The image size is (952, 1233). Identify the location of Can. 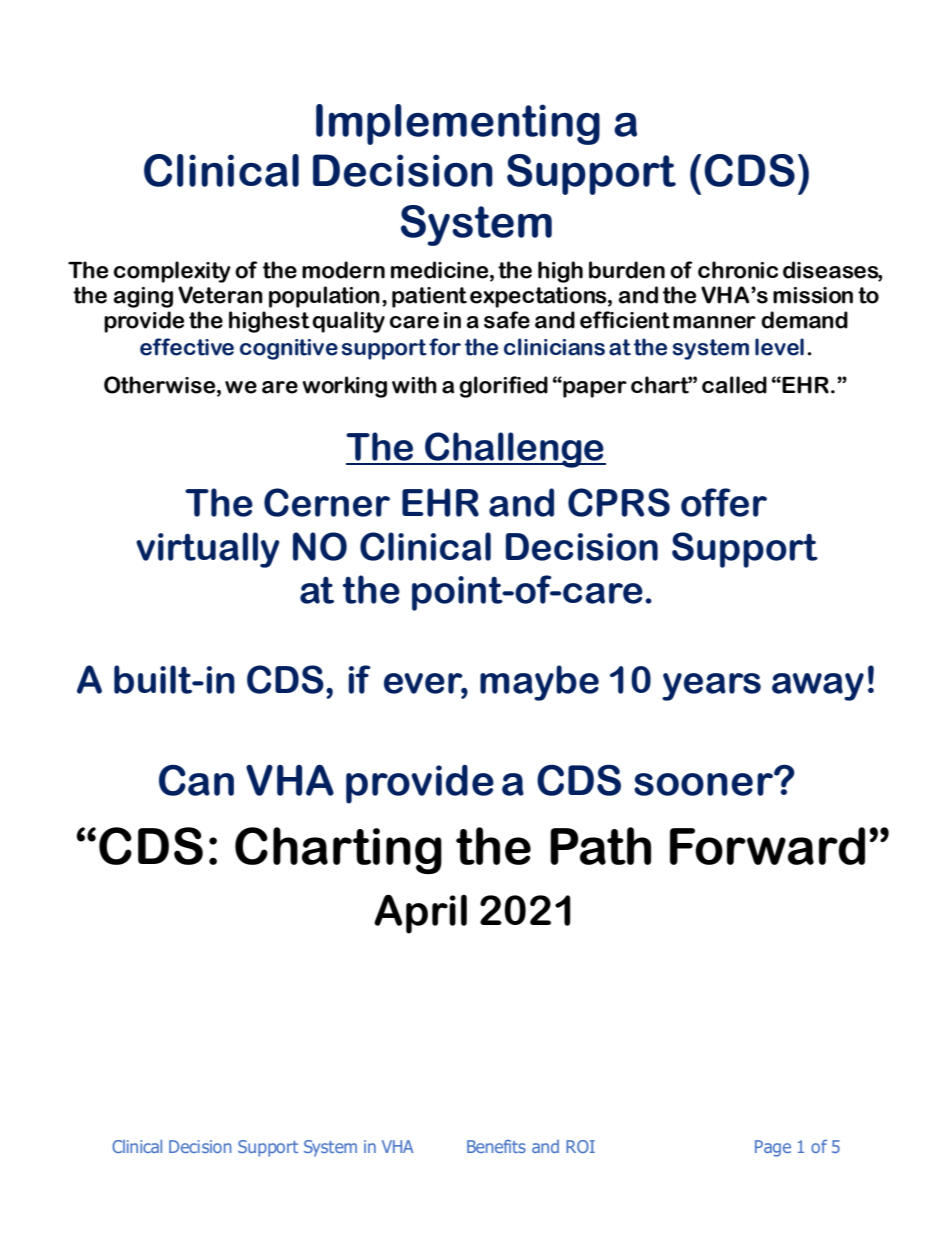
(196, 780).
